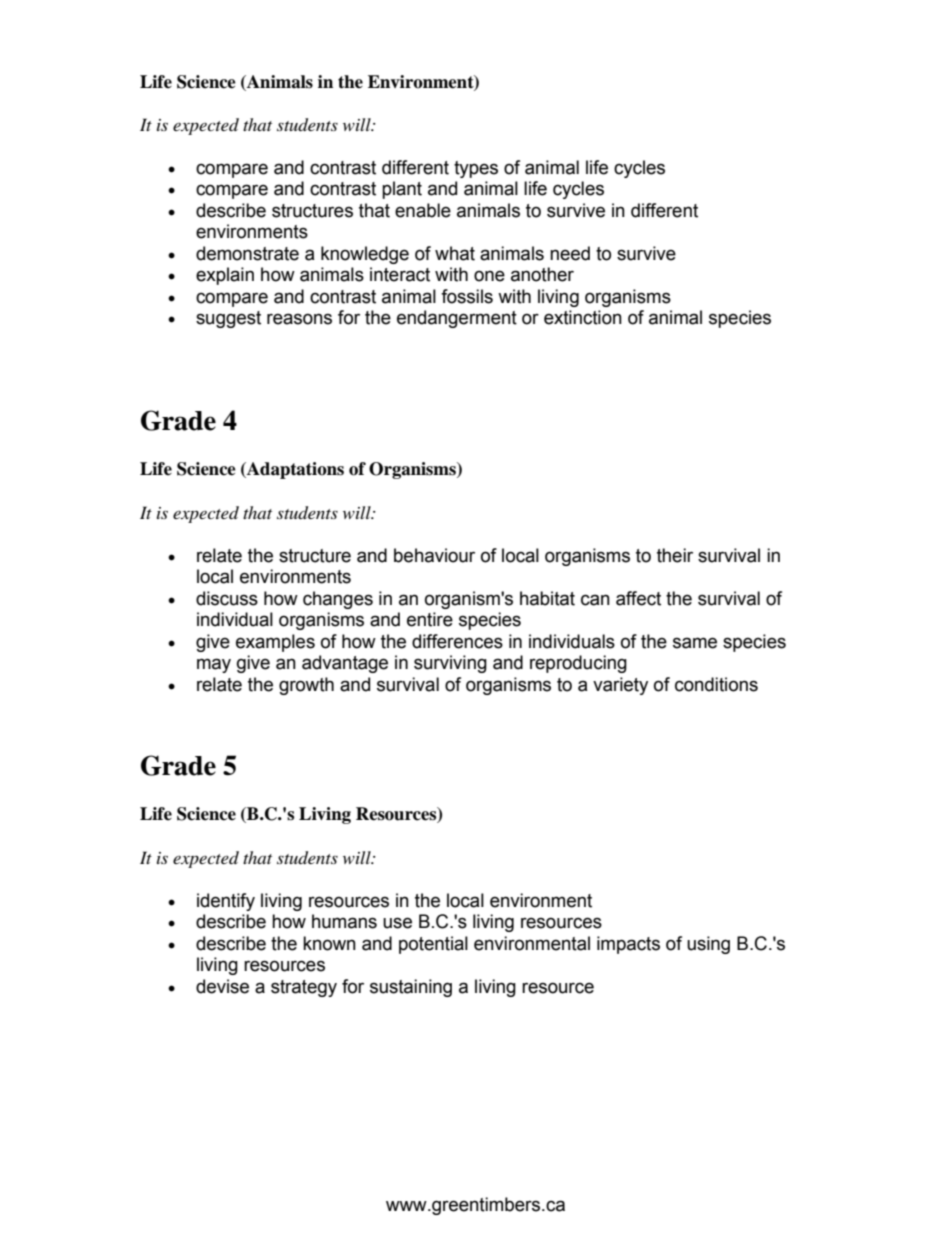 This screenshot has width=952, height=1233. What do you see at coordinates (304, 988) in the screenshot?
I see `strategy` at bounding box center [304, 988].
